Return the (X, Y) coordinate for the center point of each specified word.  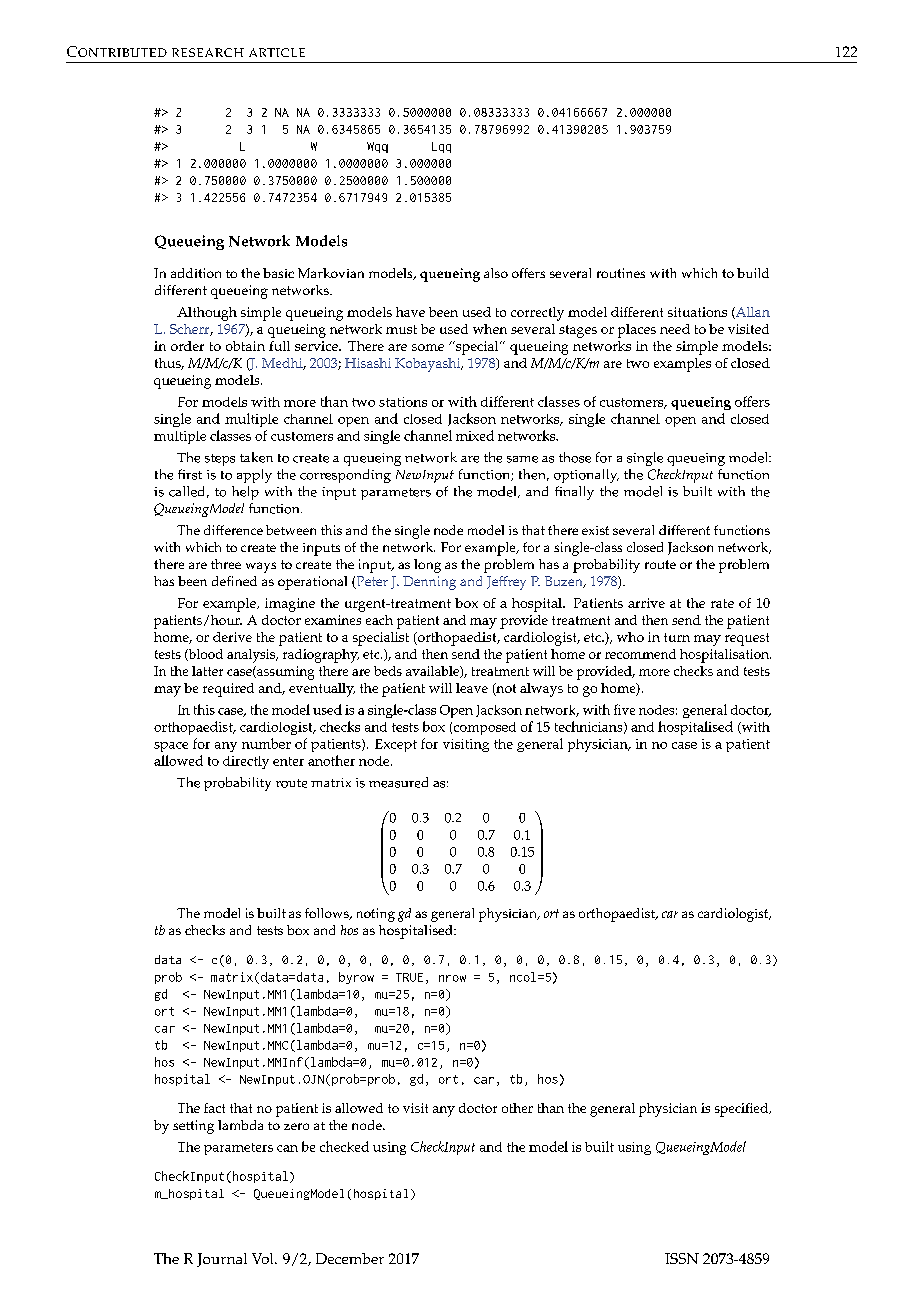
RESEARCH (208, 52)
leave (472, 688)
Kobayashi (429, 365)
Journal (222, 1260)
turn (677, 637)
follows (328, 914)
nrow (452, 978)
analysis (252, 656)
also (496, 273)
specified (742, 1110)
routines (621, 273)
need (675, 329)
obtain (245, 346)
